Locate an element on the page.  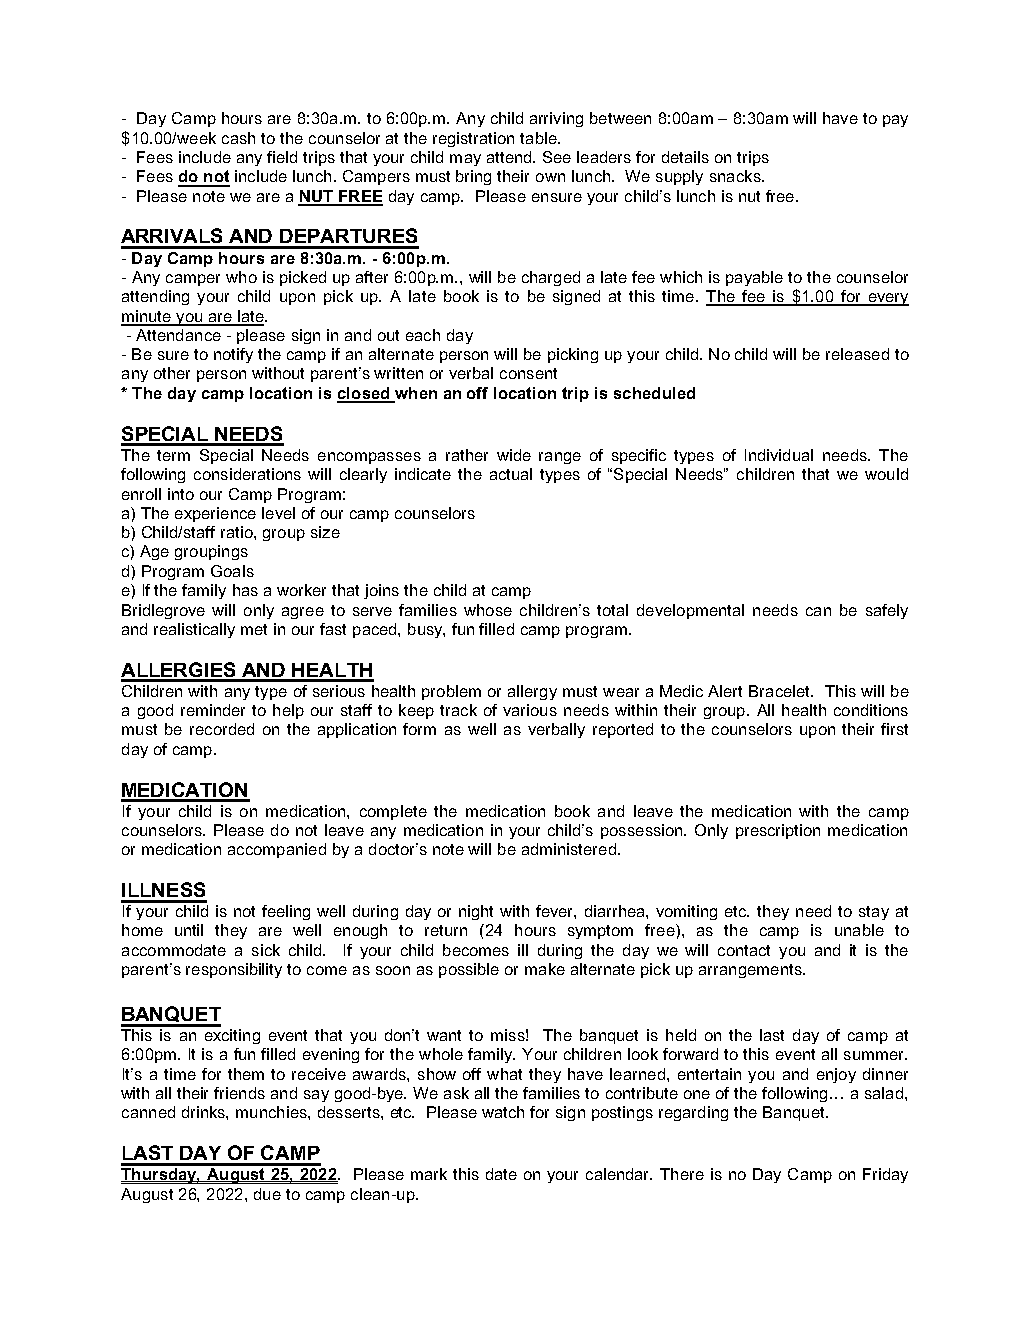
Individual is located at coordinates (779, 455).
